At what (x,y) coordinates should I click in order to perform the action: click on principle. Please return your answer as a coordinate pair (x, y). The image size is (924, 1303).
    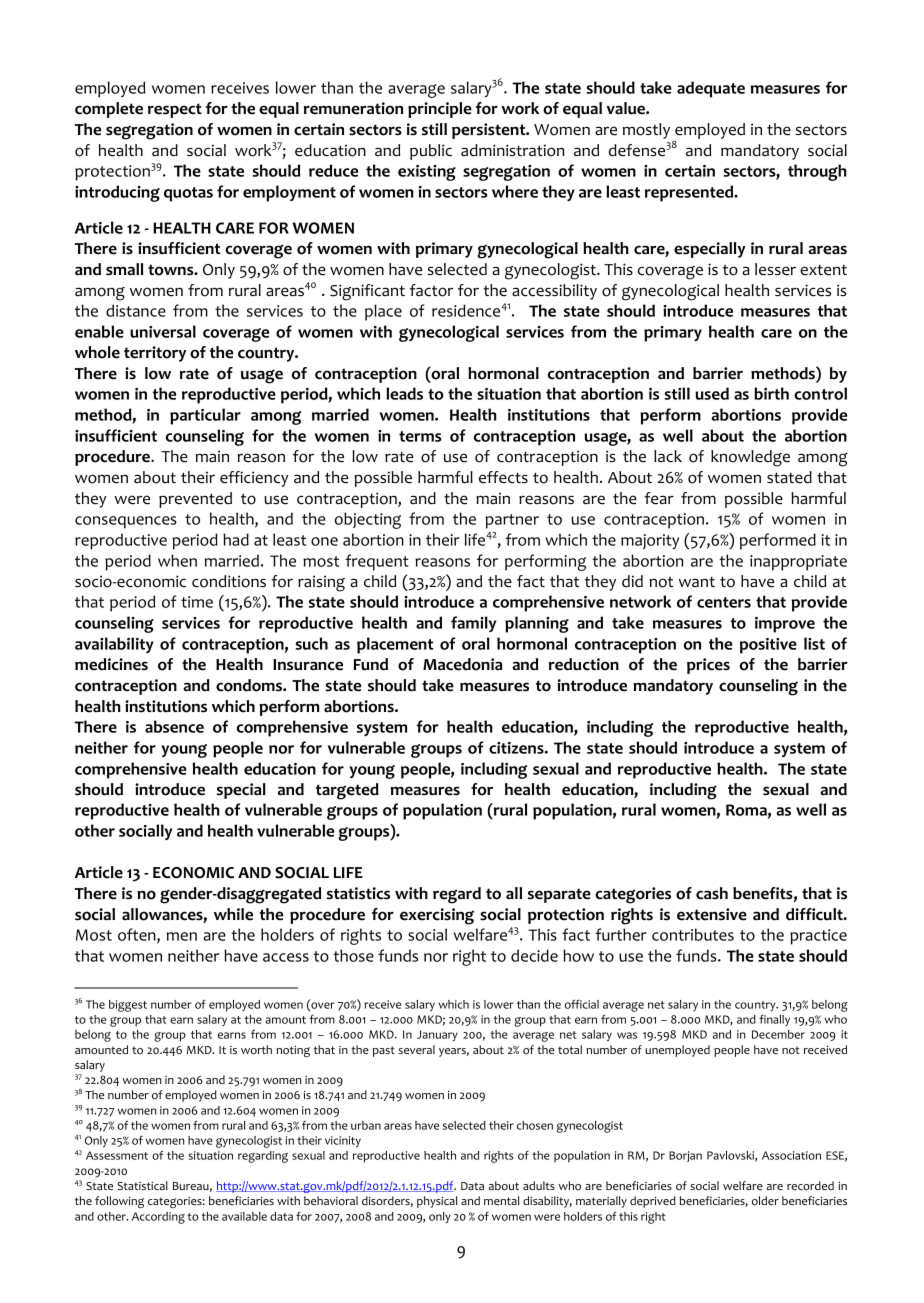
    Looking at the image, I should click on (440, 110).
